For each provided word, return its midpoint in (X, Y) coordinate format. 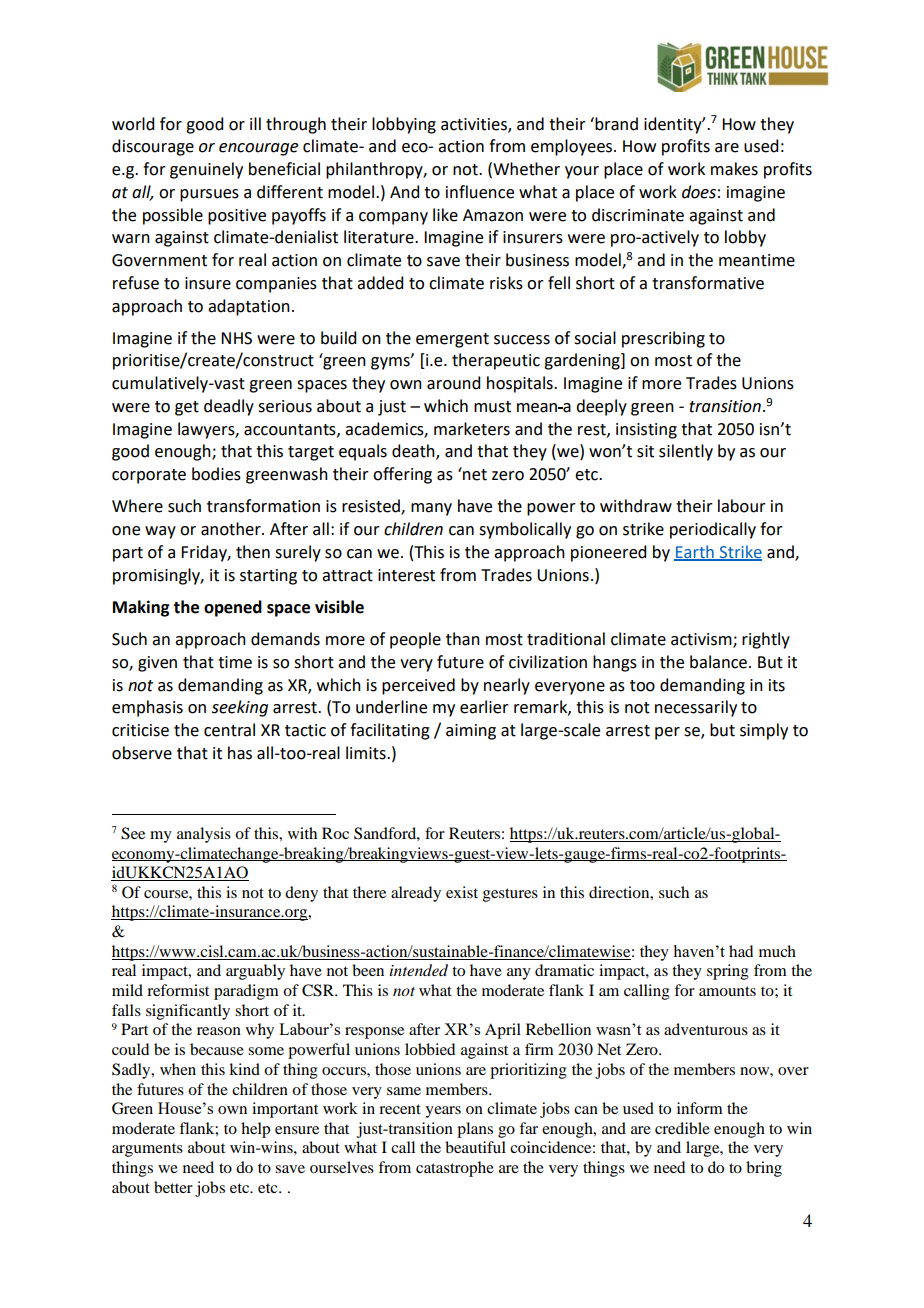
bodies (216, 474)
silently (686, 452)
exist (462, 892)
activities (475, 125)
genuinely (206, 170)
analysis (204, 835)
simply (764, 731)
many (431, 509)
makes (734, 169)
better (173, 1187)
